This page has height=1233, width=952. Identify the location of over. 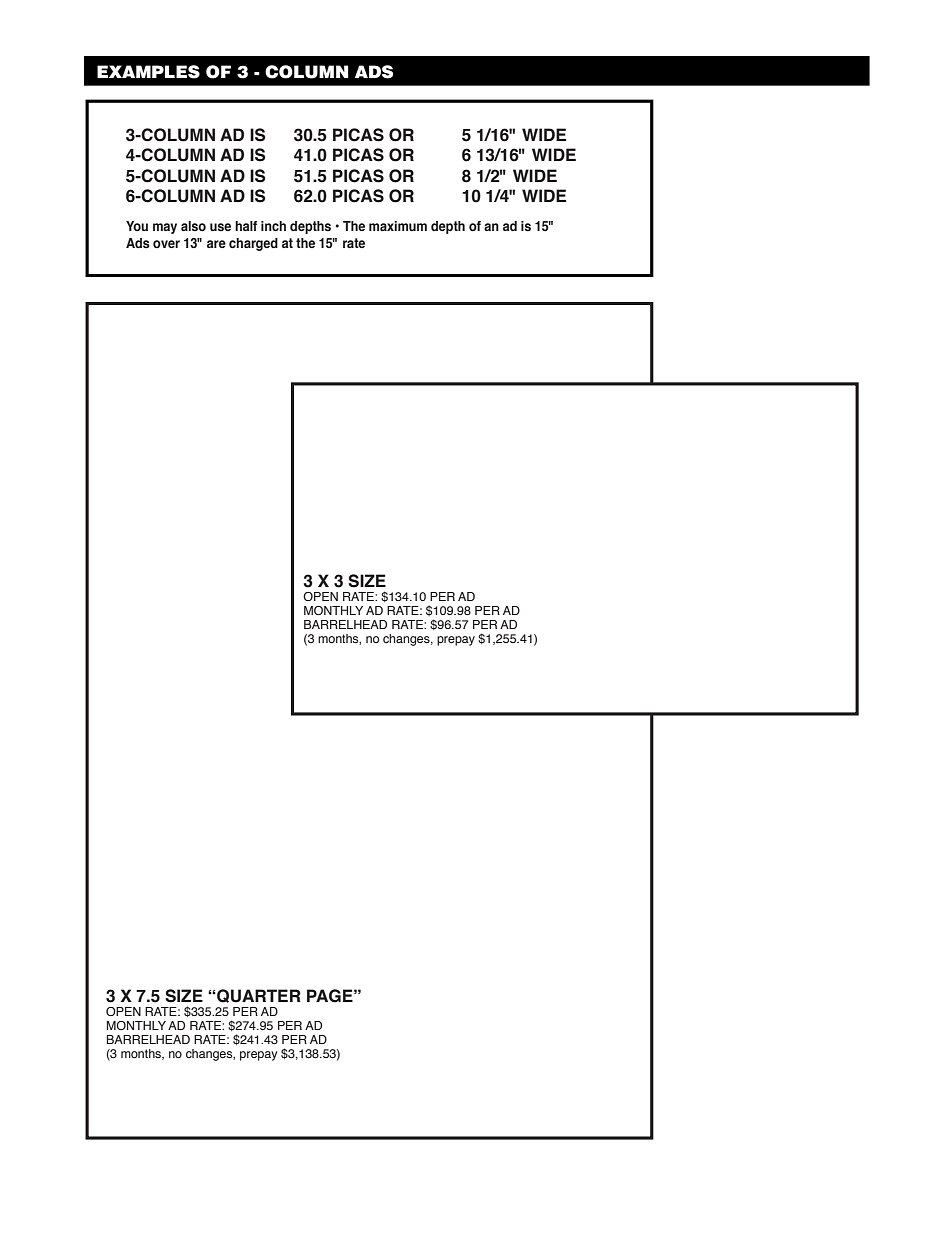
(166, 244).
